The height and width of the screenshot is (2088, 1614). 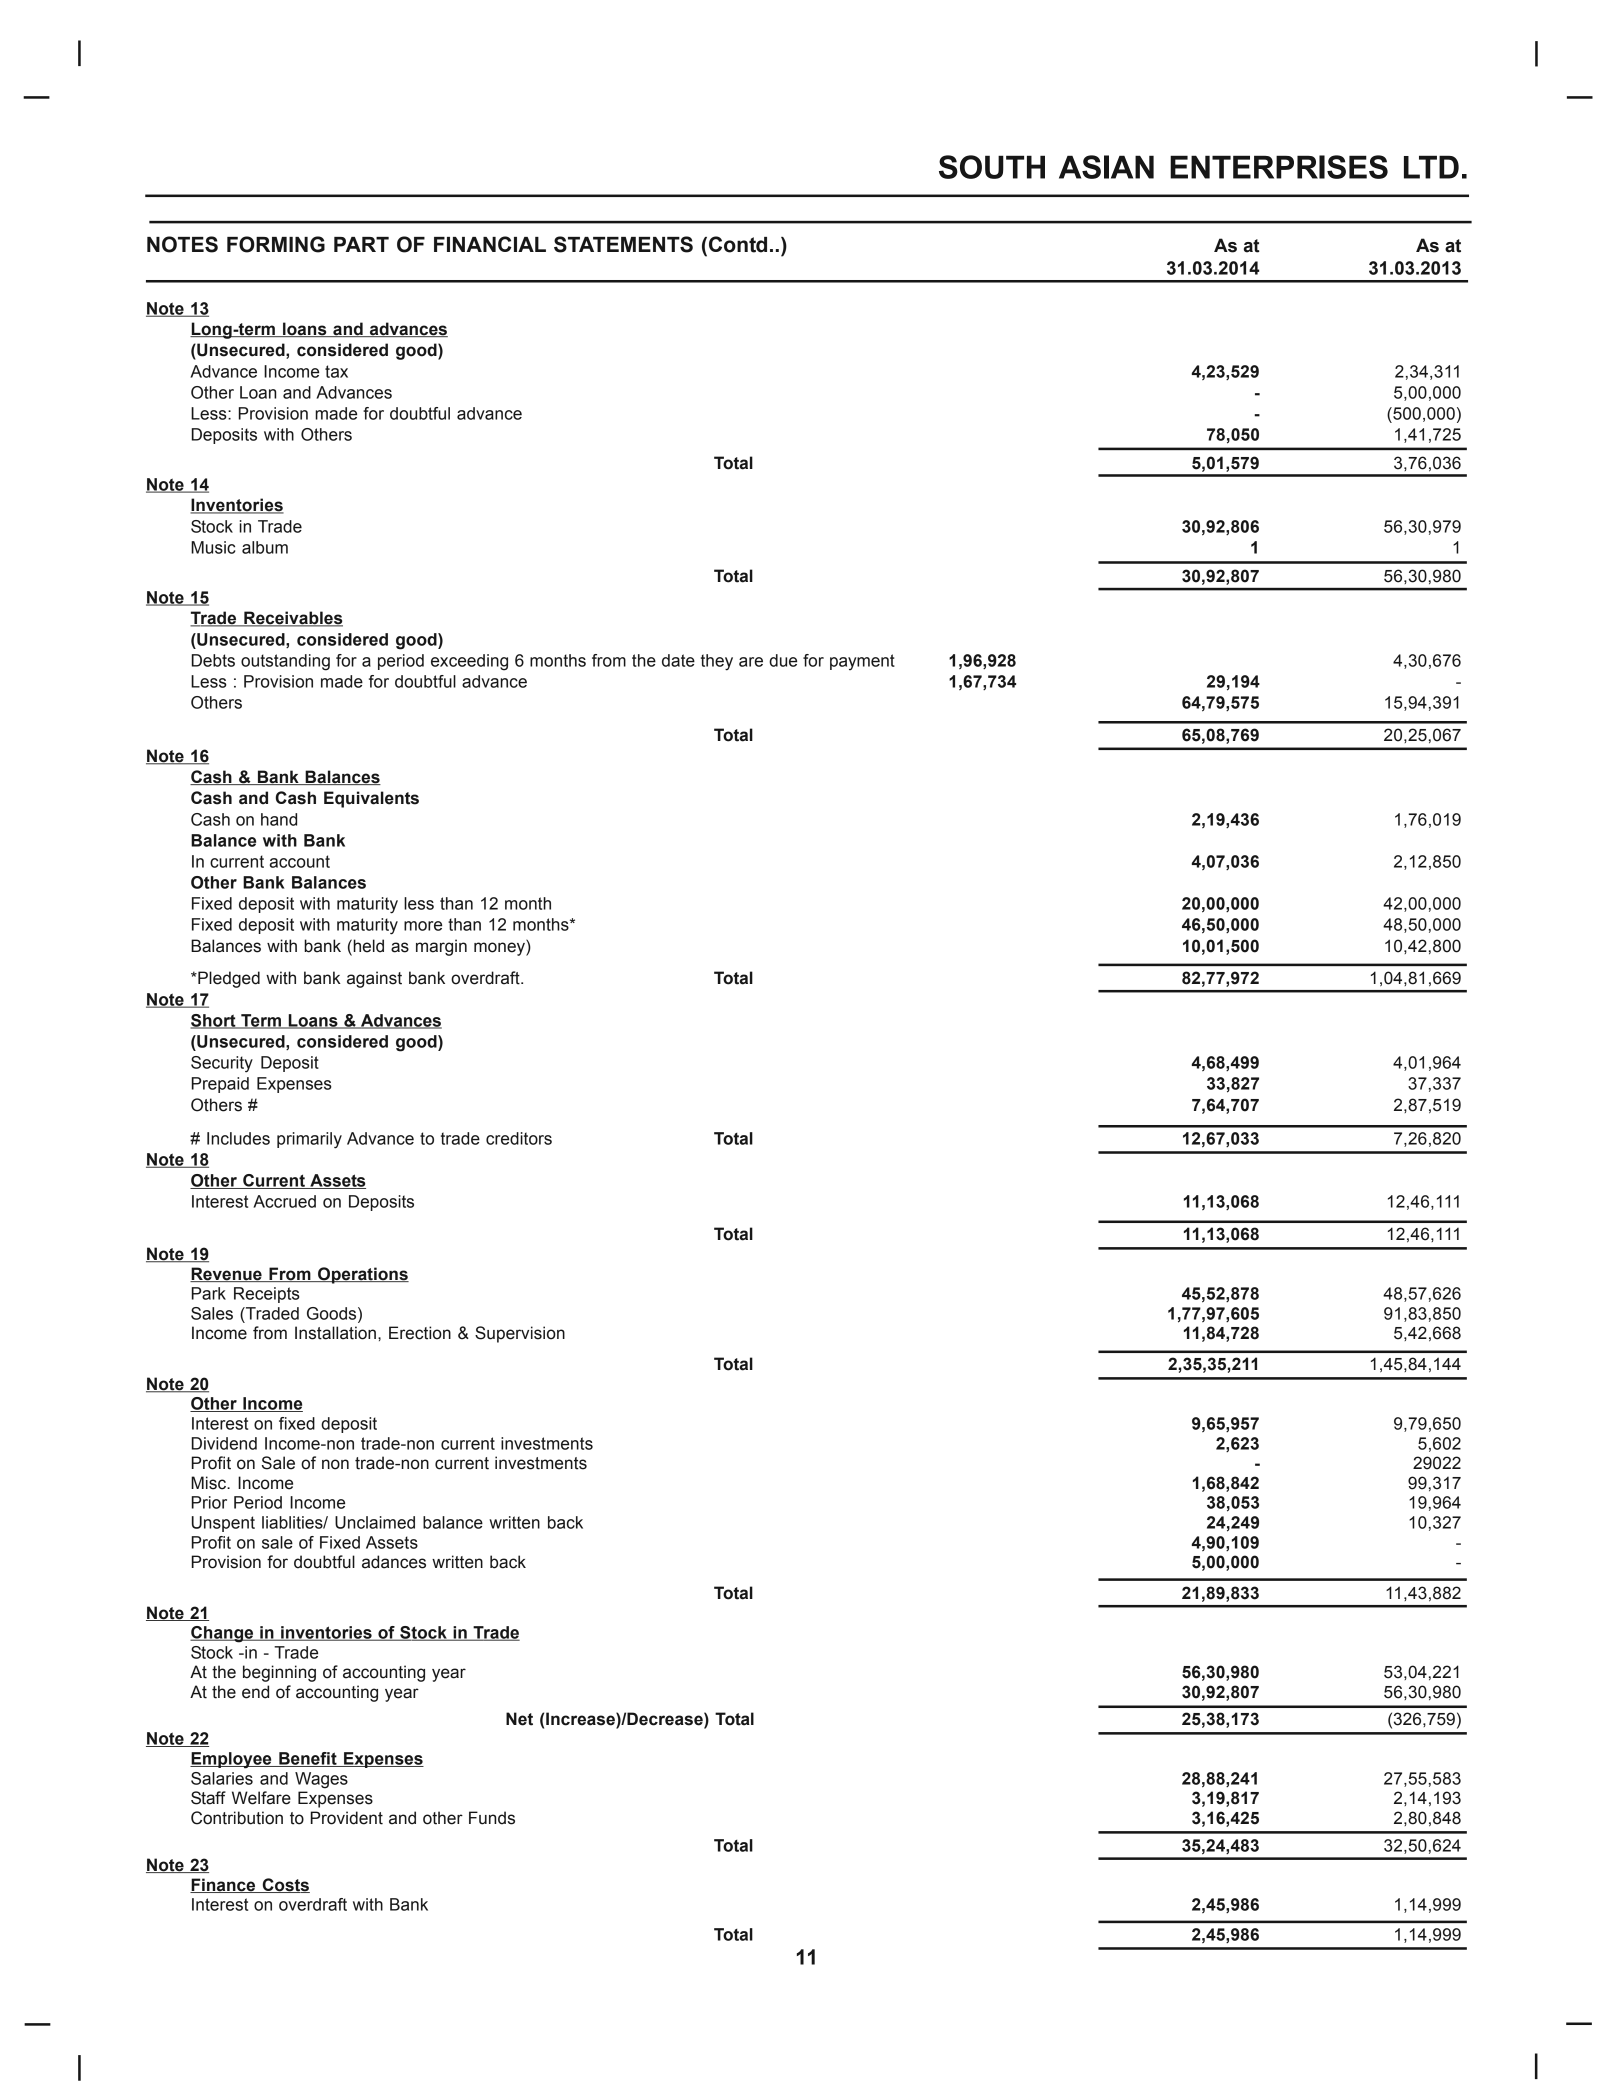 What do you see at coordinates (362, 1275) in the screenshot?
I see `Operations` at bounding box center [362, 1275].
